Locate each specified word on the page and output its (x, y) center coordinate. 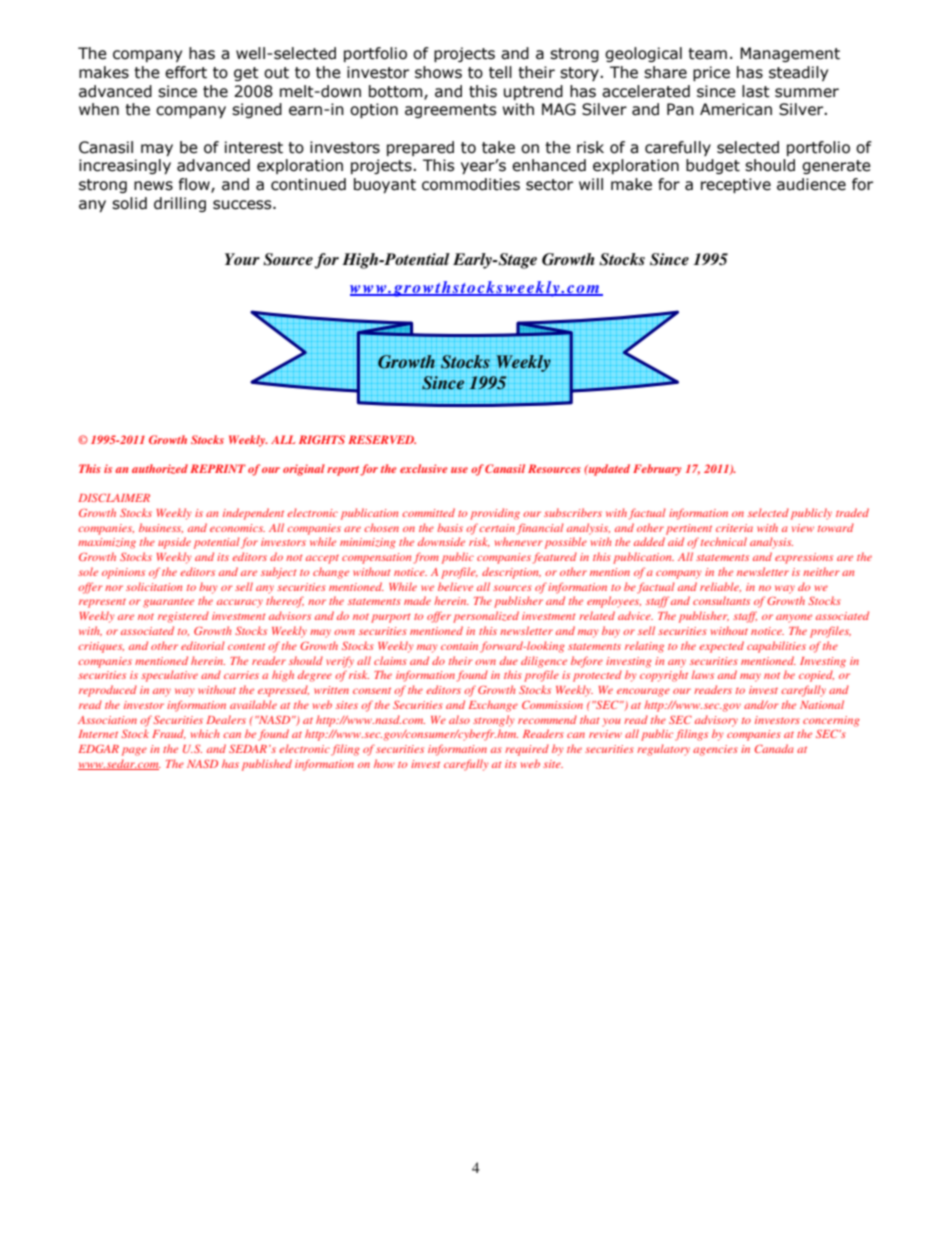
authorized (160, 469)
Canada (774, 748)
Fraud (169, 734)
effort (186, 72)
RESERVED (382, 439)
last (756, 91)
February (657, 470)
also (459, 719)
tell (500, 72)
